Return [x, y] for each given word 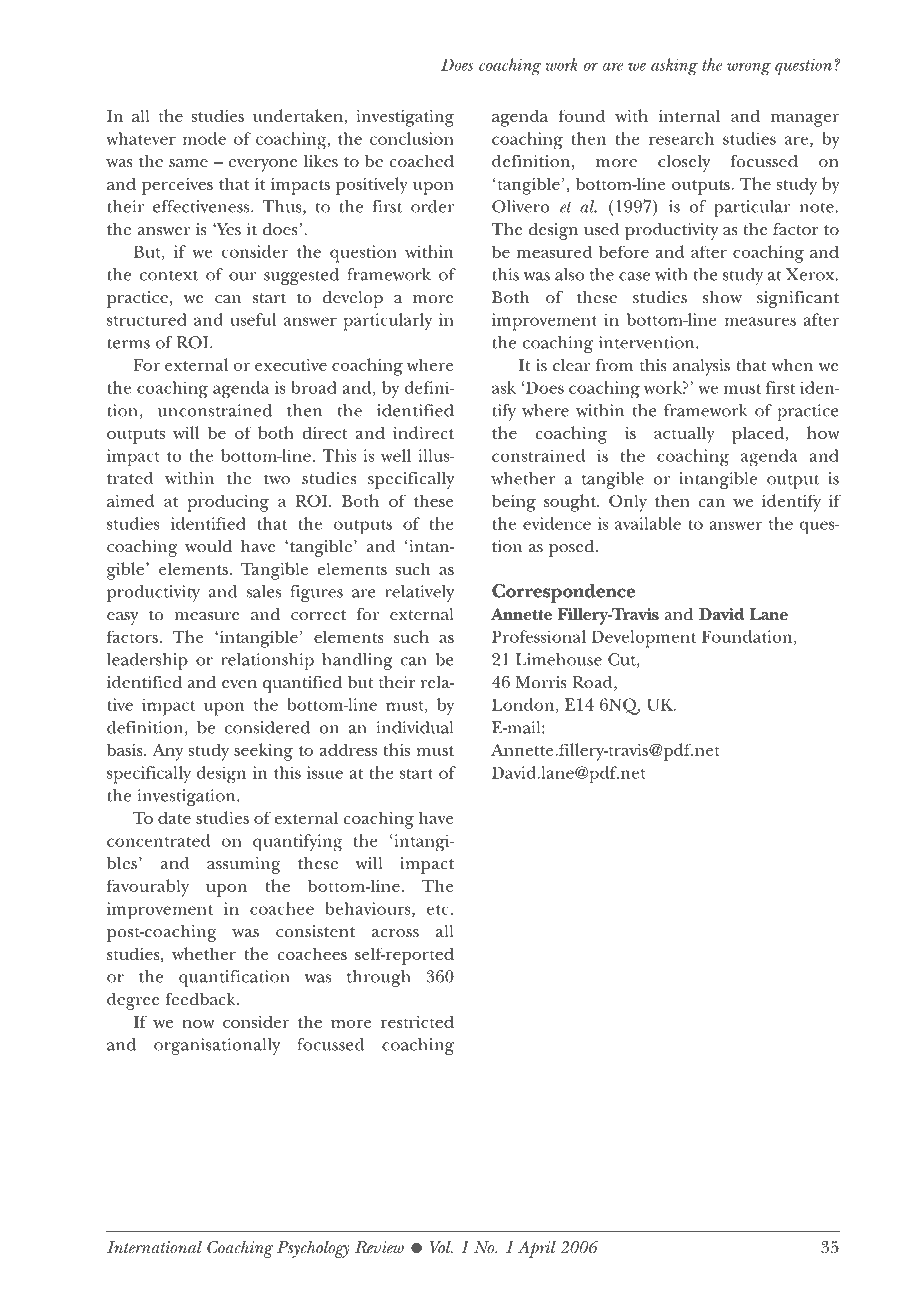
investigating [405, 118]
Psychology [313, 1249]
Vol [441, 1247]
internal [689, 115]
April [537, 1249]
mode [204, 138]
